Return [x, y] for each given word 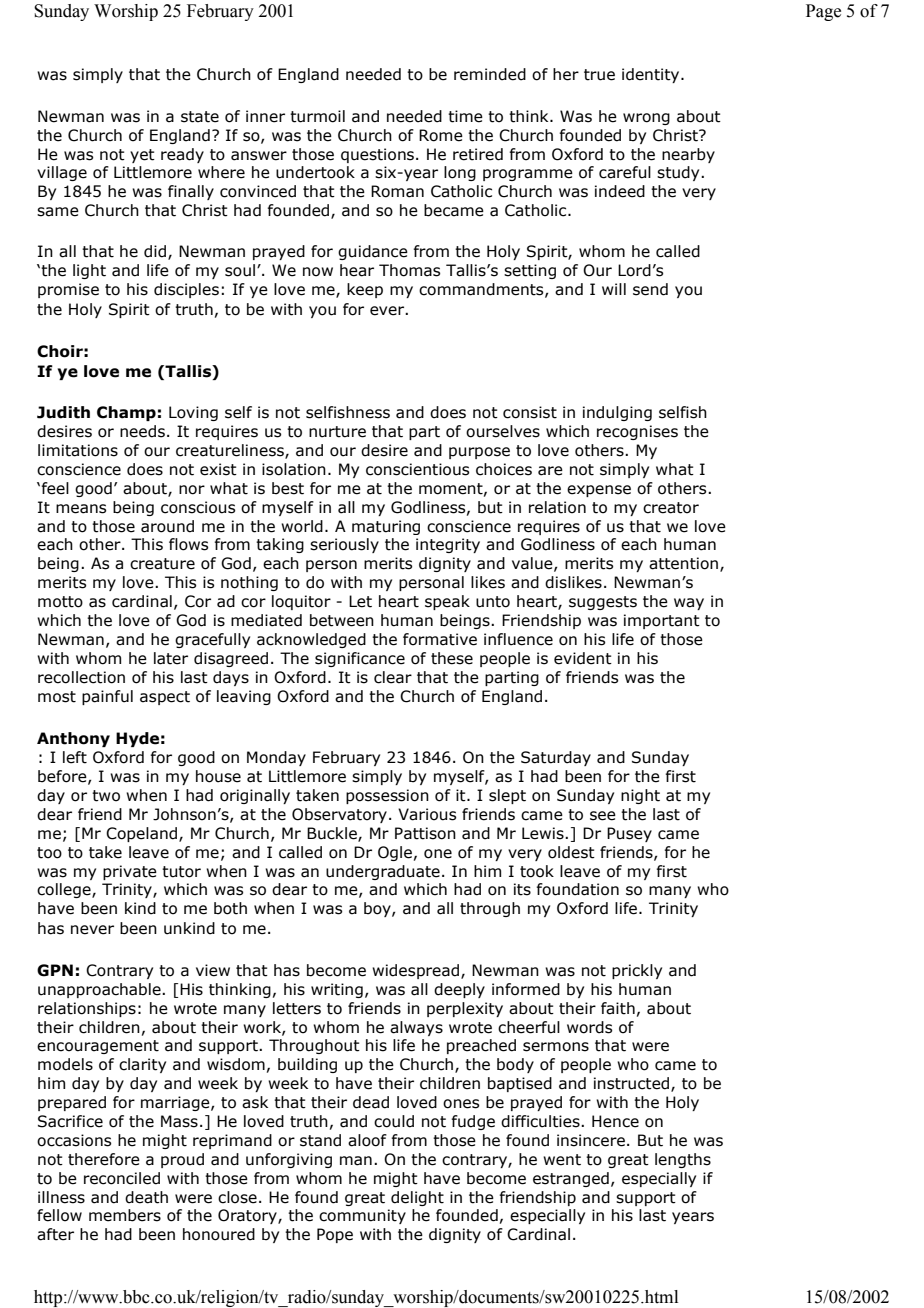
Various [427, 814]
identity [652, 75]
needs [142, 431]
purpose [479, 453]
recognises [637, 432]
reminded [490, 74]
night [640, 796]
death [146, 1197]
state [200, 117]
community [362, 1216]
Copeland [143, 834]
